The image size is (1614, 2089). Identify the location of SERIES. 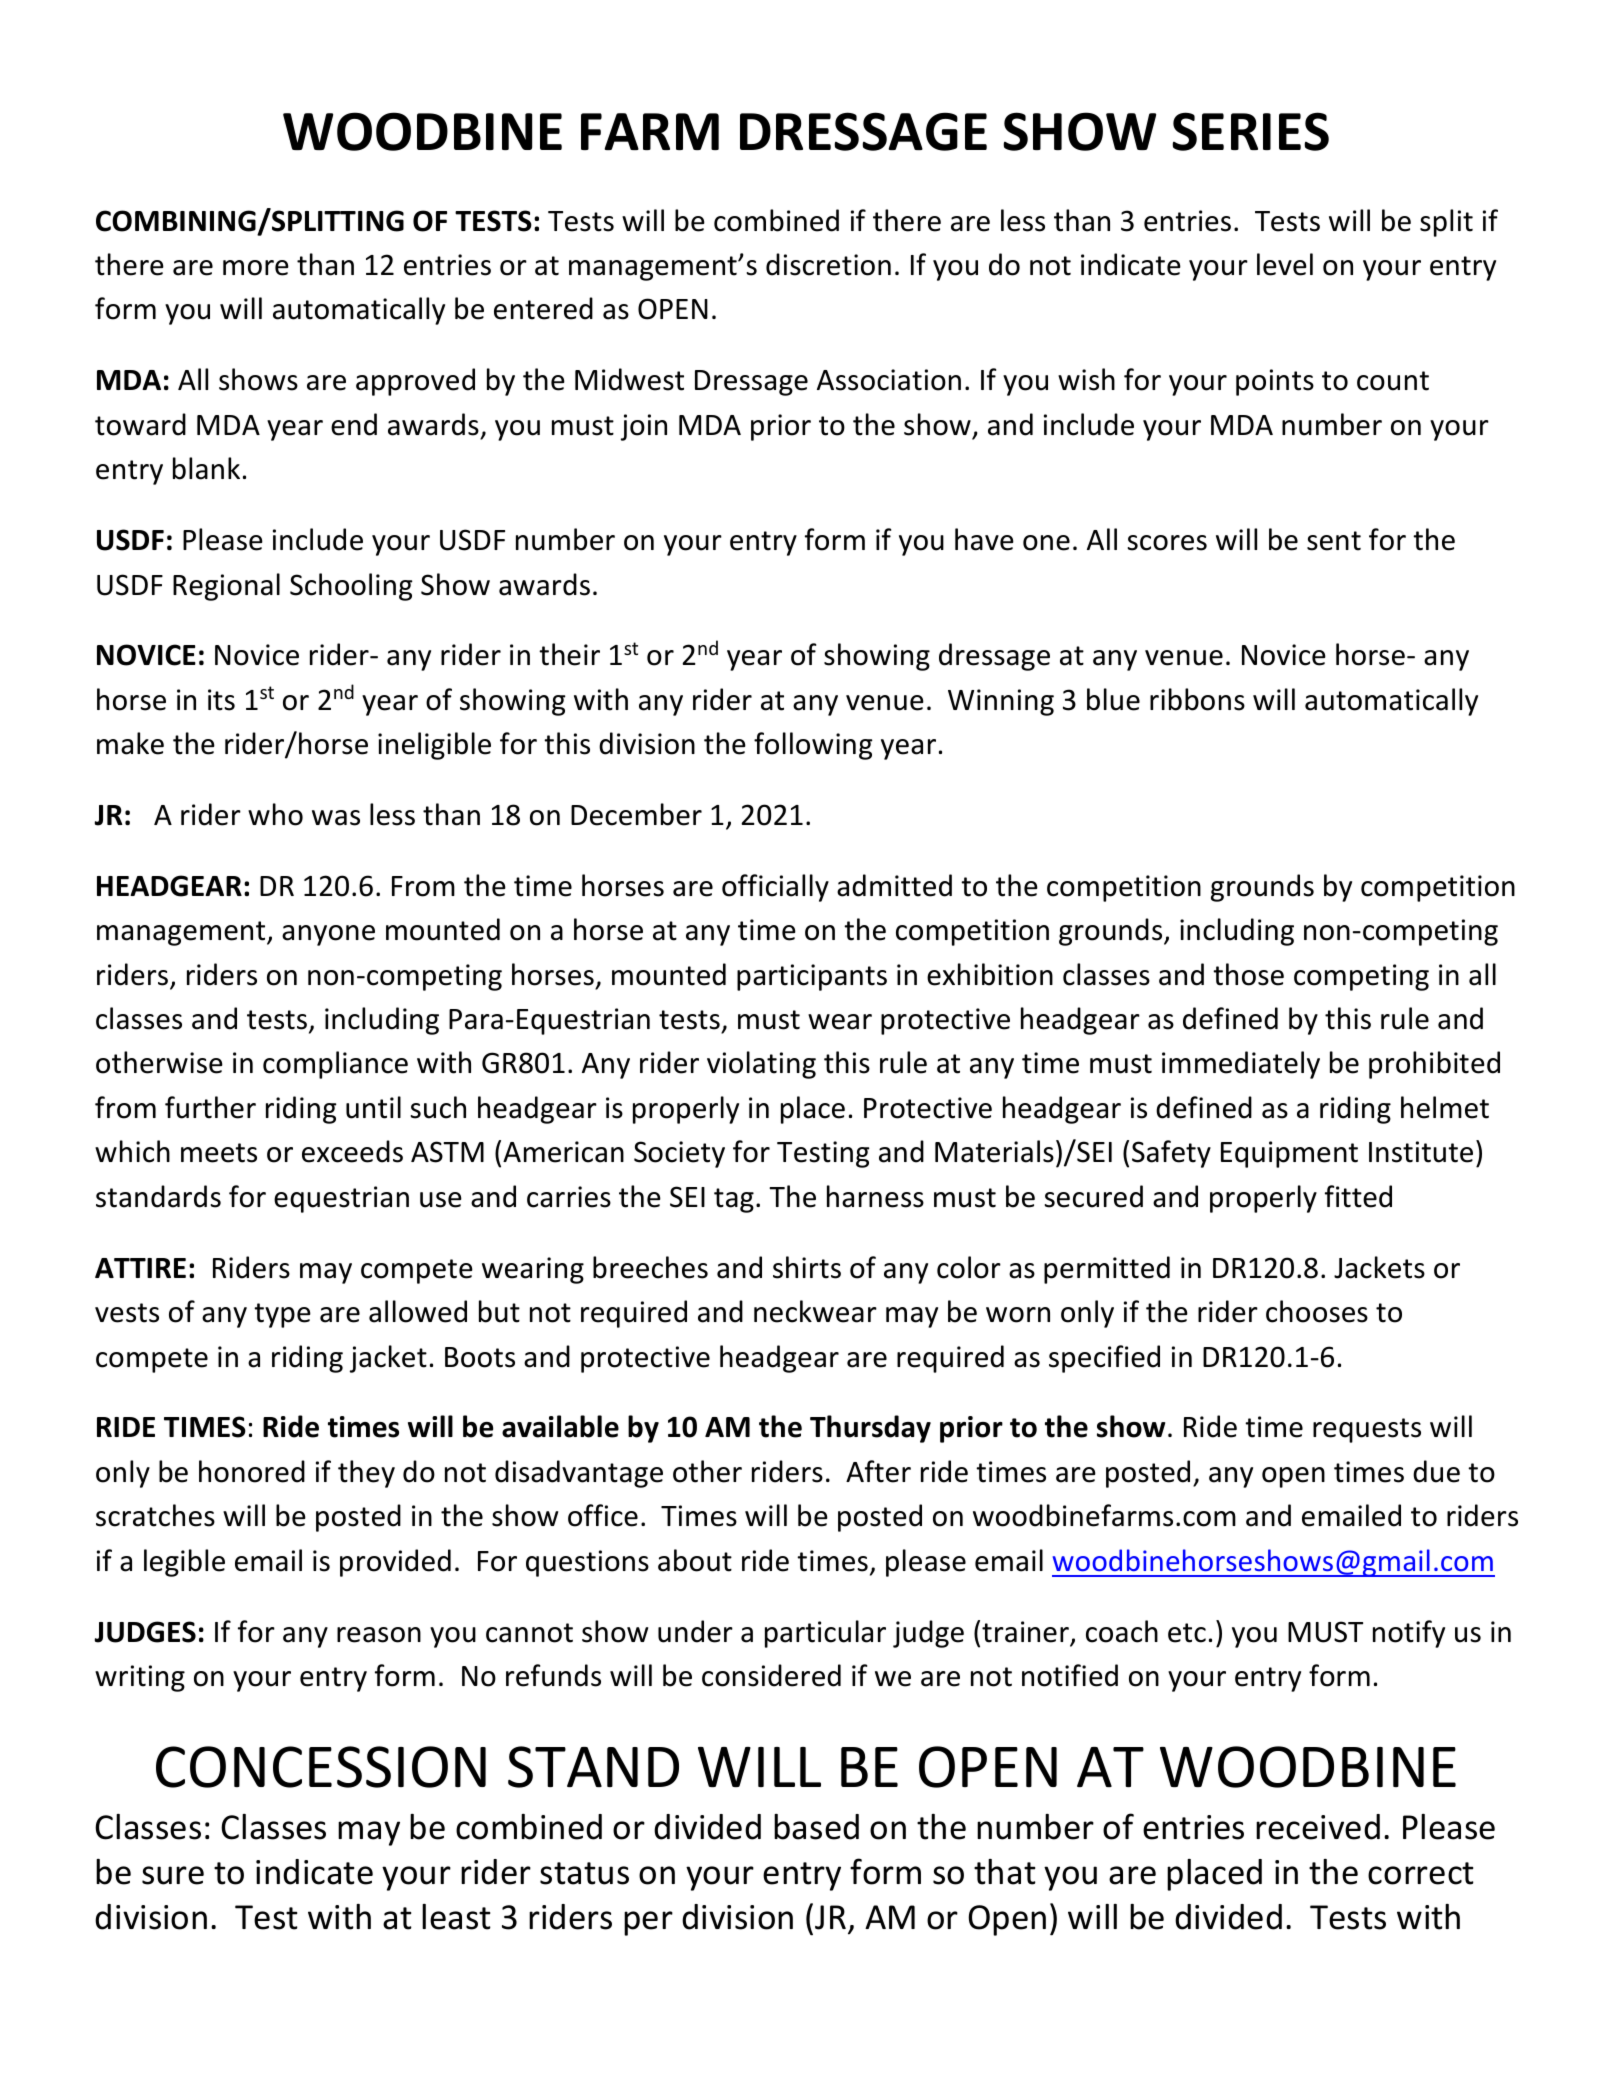
(1250, 131).
